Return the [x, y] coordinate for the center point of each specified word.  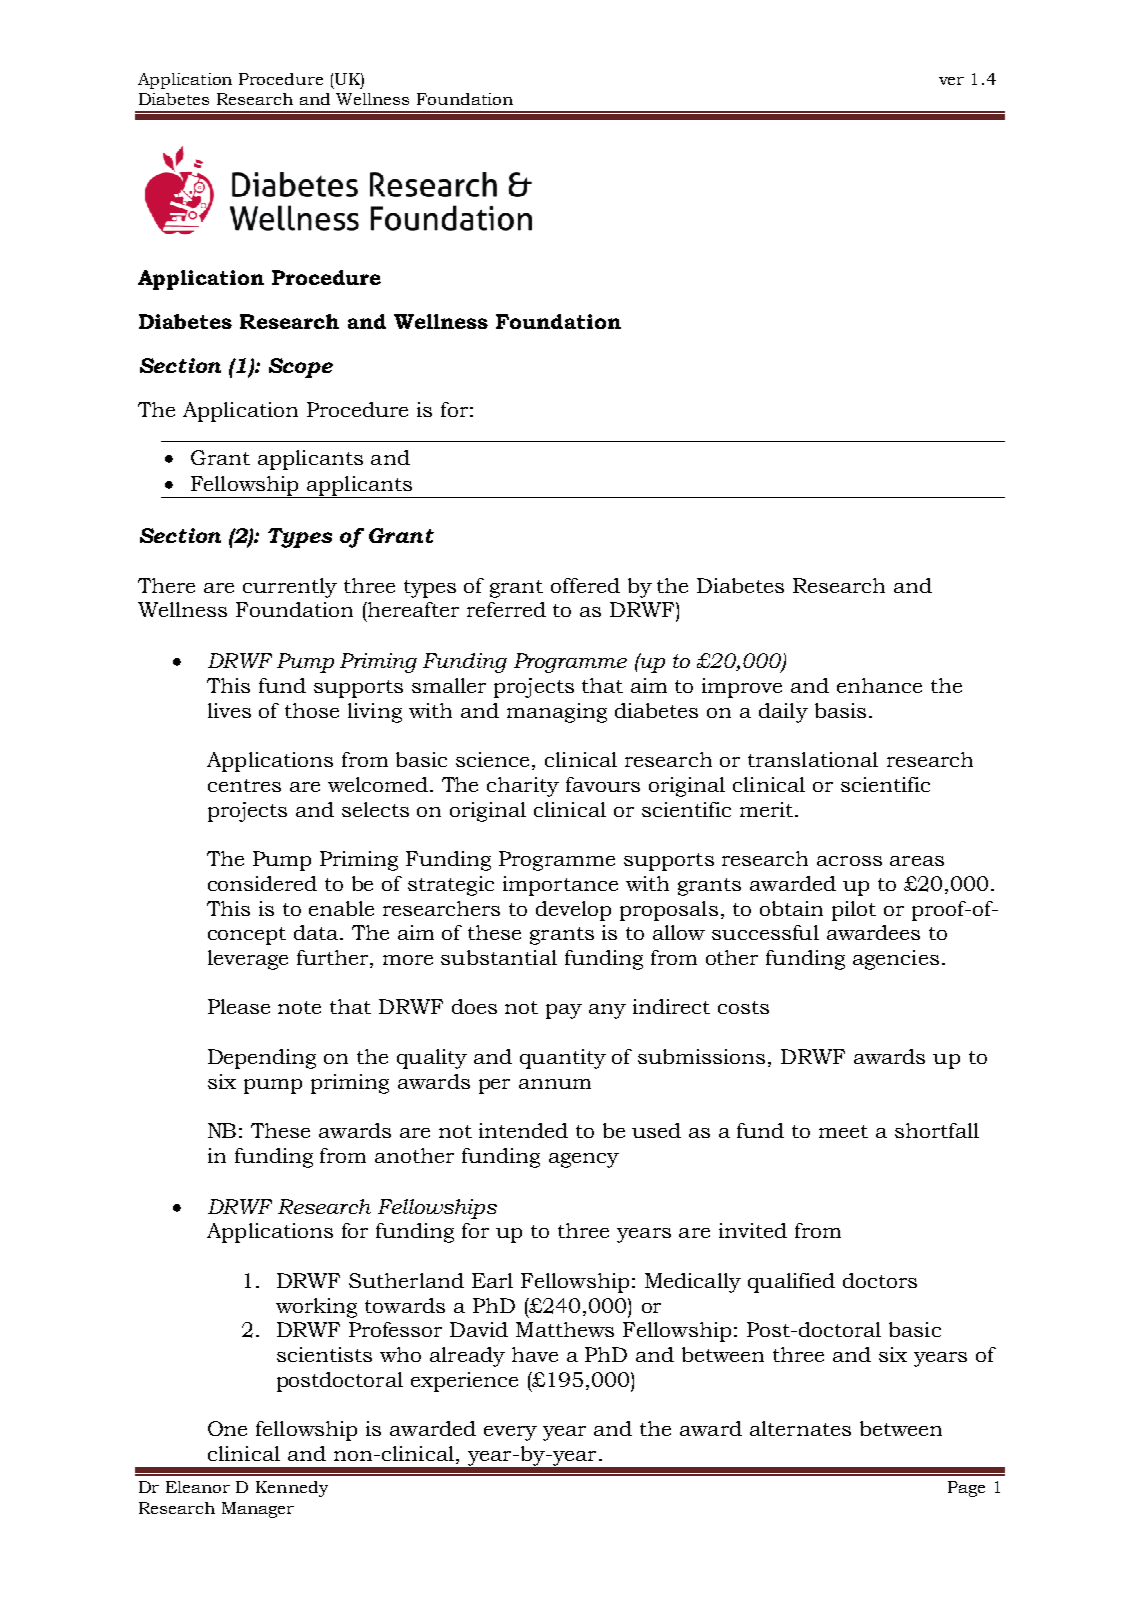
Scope [301, 368]
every [510, 1433]
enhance [879, 685]
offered [585, 585]
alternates [800, 1428]
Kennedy [292, 1489]
